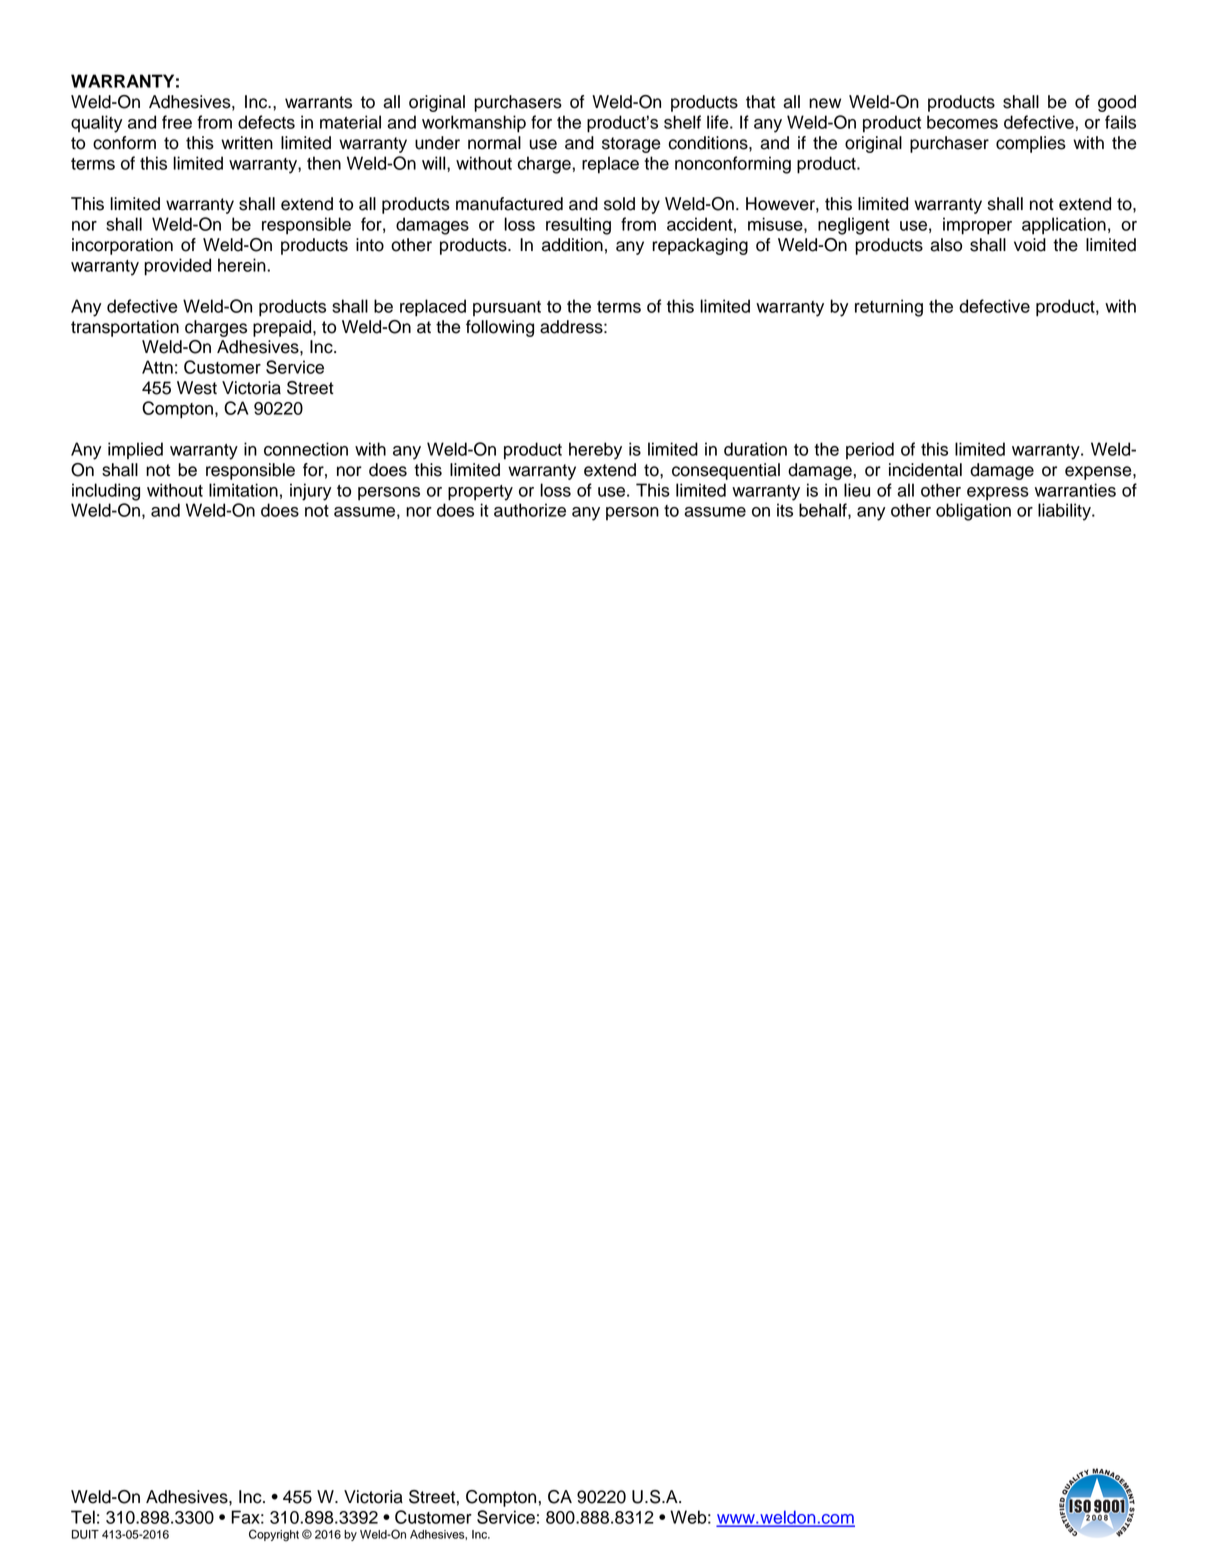  What do you see at coordinates (247, 143) in the image?
I see `written` at bounding box center [247, 143].
